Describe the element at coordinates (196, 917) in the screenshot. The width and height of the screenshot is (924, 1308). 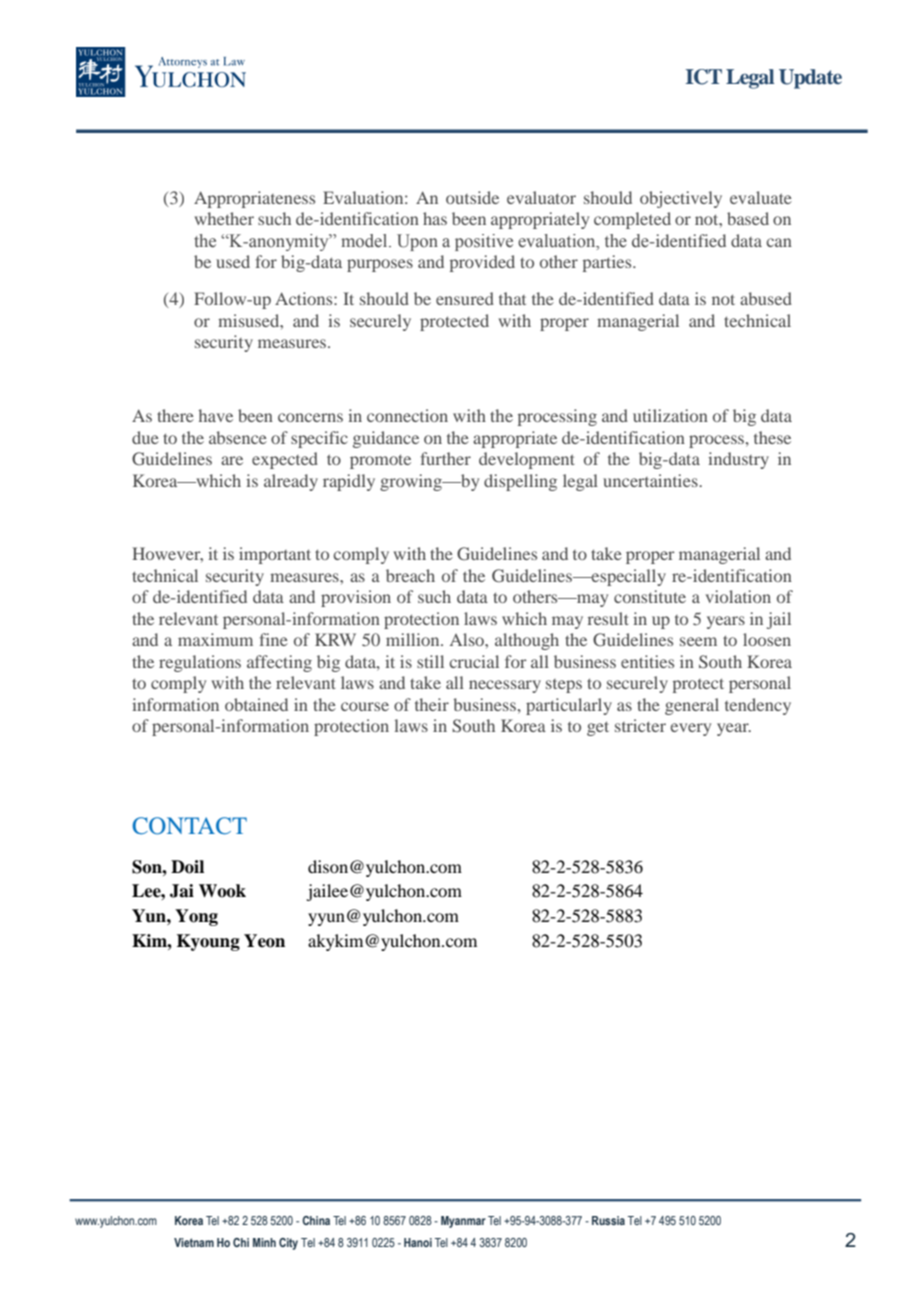
I see `Yong` at that location.
